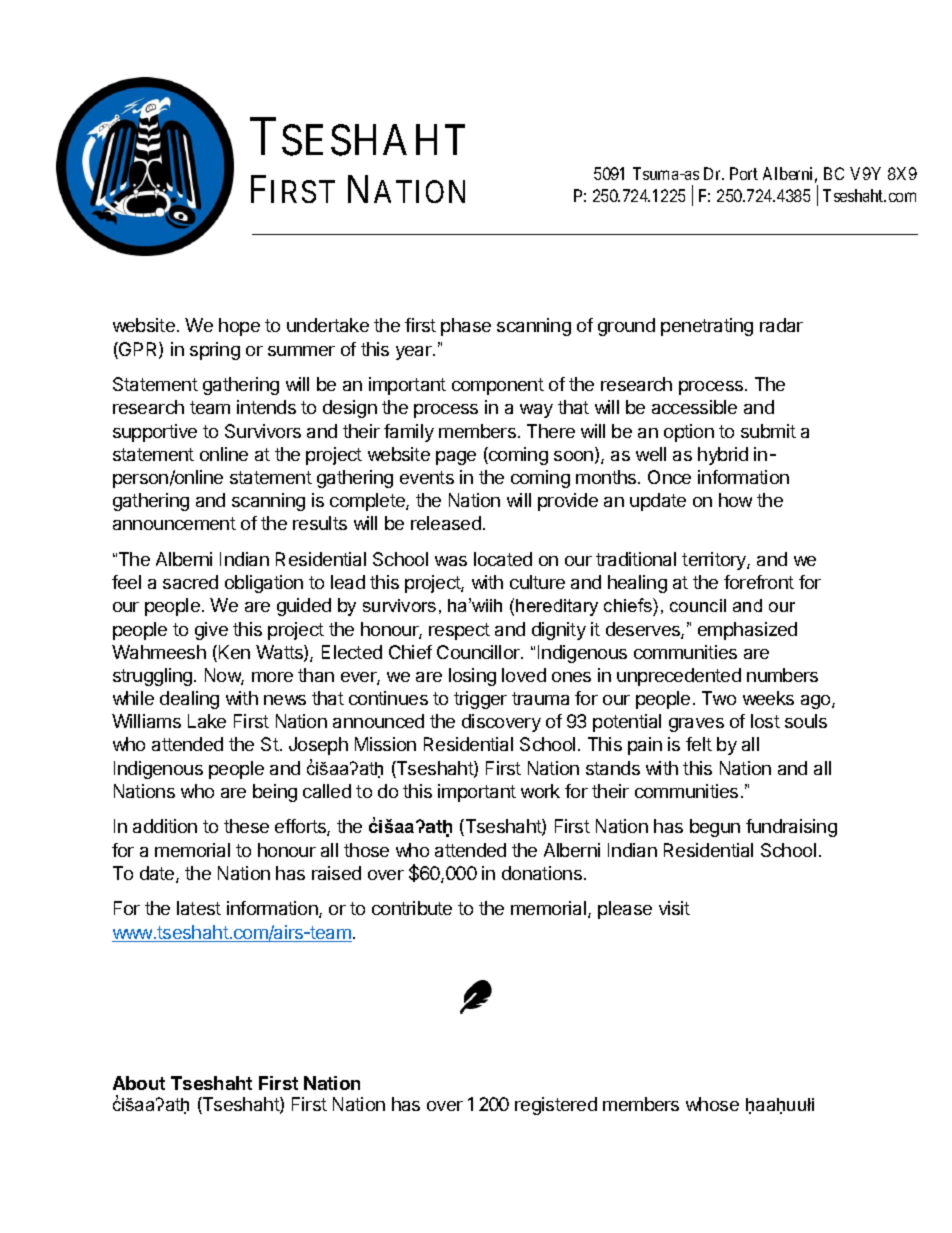  Describe the element at coordinates (735, 500) in the screenshot. I see `how` at that location.
